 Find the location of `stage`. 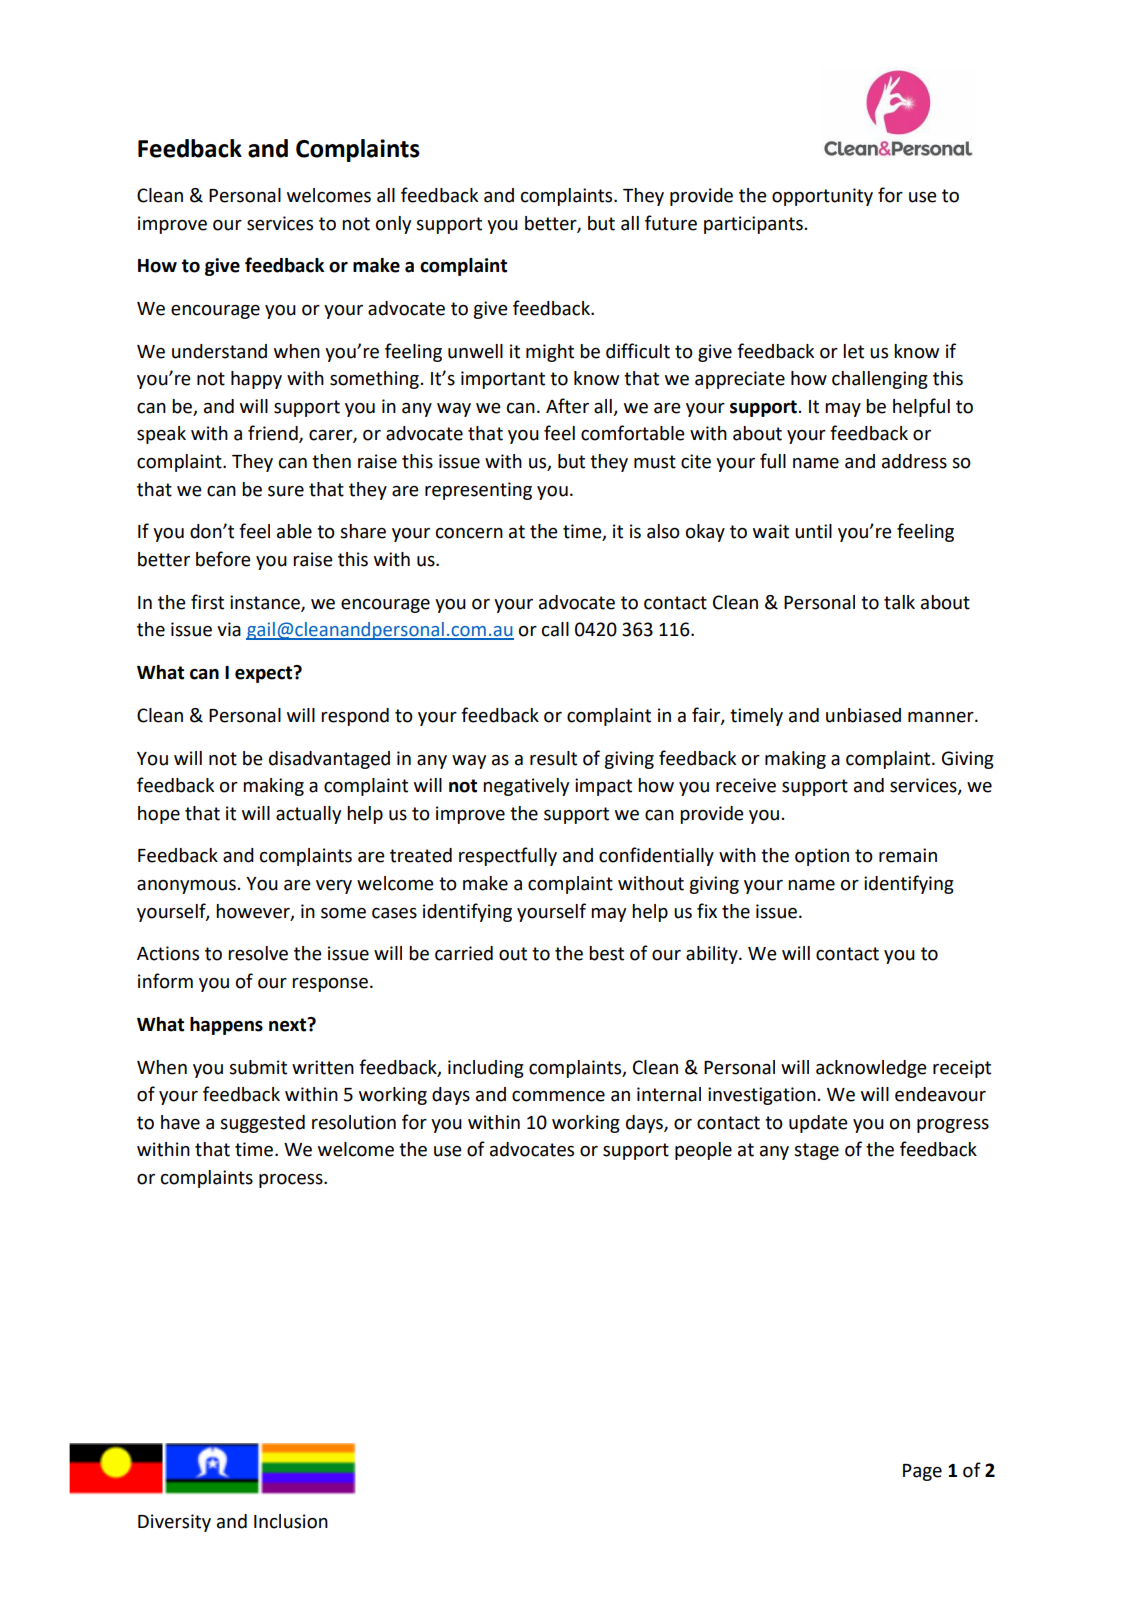

stage is located at coordinates (816, 1151).
